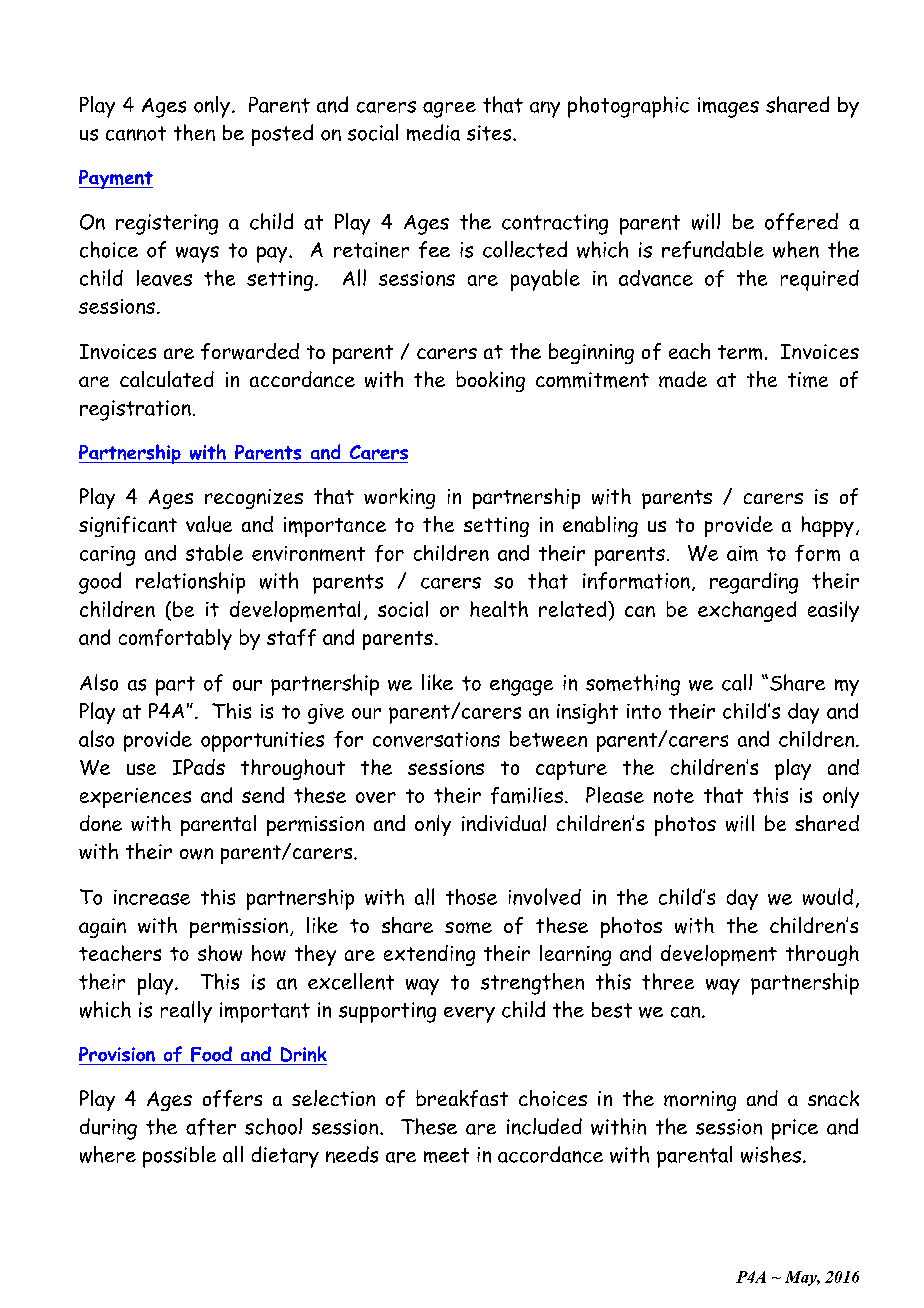 The height and width of the document is (1308, 924). I want to click on individual, so click(504, 823).
